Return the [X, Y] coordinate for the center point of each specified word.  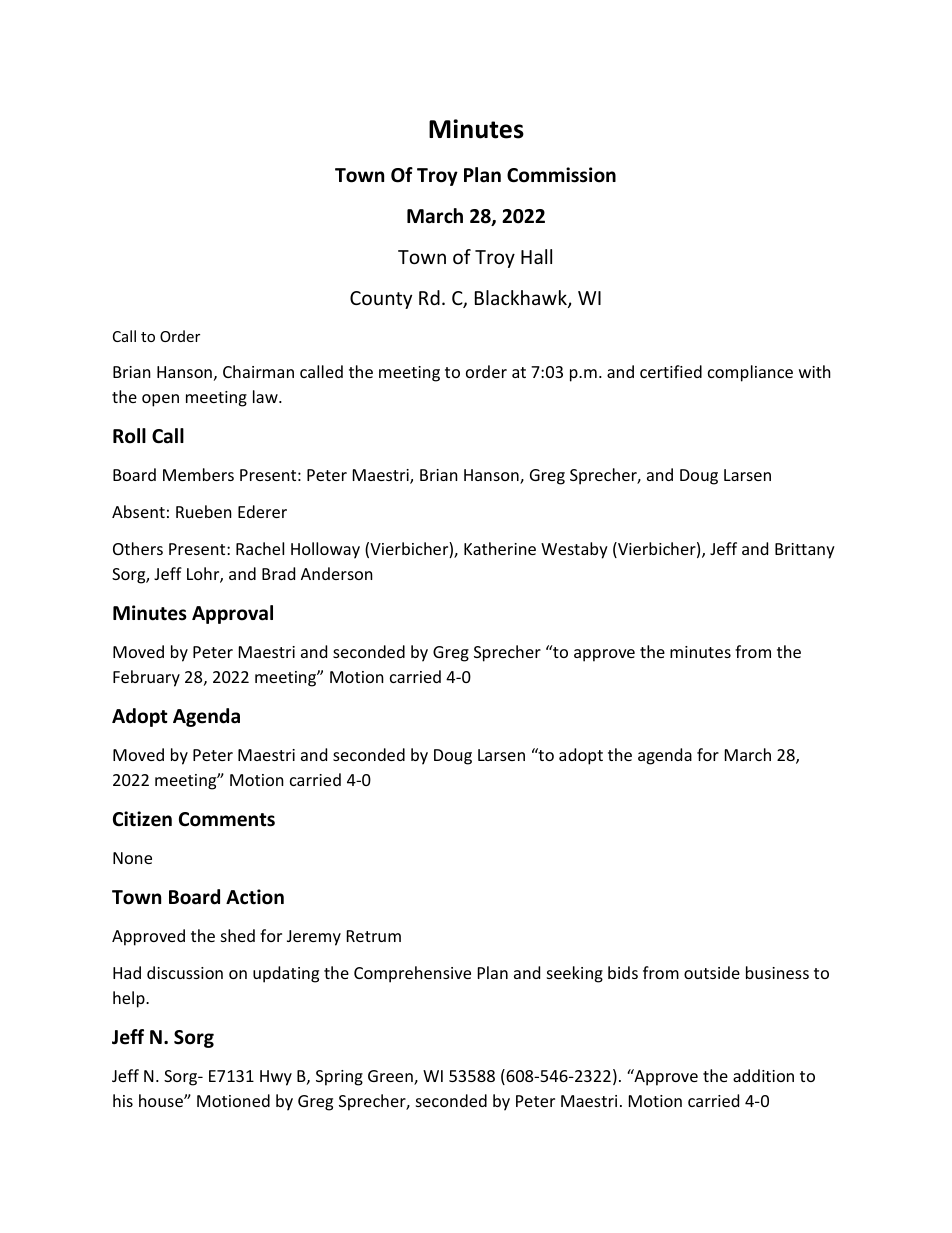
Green [391, 1077]
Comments [227, 819]
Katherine [500, 548]
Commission [561, 175]
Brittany [805, 551]
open [160, 400]
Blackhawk [522, 299]
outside [712, 972]
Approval [232, 614]
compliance [750, 373]
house [162, 1100]
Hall [536, 256]
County [381, 300]
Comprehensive [412, 974]
